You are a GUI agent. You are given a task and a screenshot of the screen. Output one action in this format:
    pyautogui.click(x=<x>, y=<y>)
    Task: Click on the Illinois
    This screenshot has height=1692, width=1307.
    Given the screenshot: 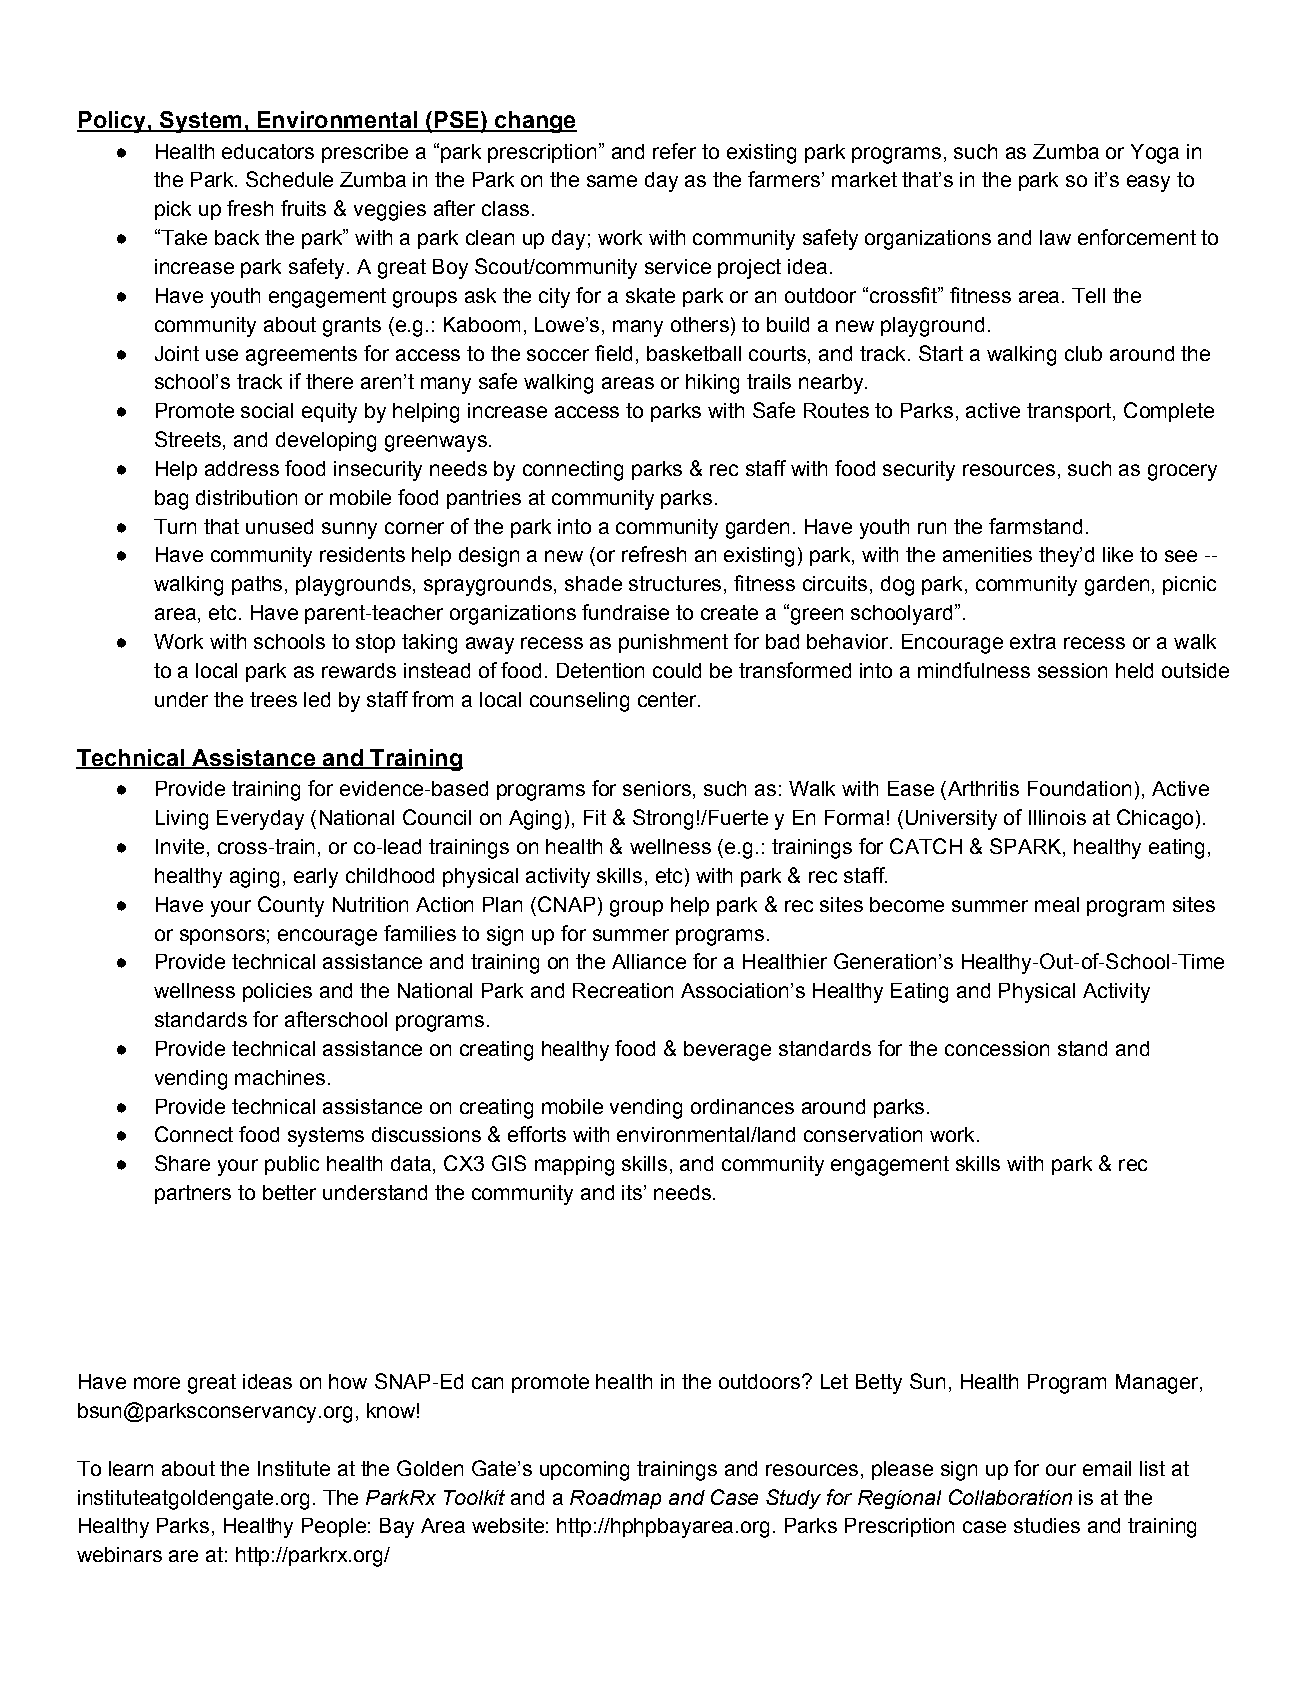 What is the action you would take?
    pyautogui.click(x=1057, y=817)
